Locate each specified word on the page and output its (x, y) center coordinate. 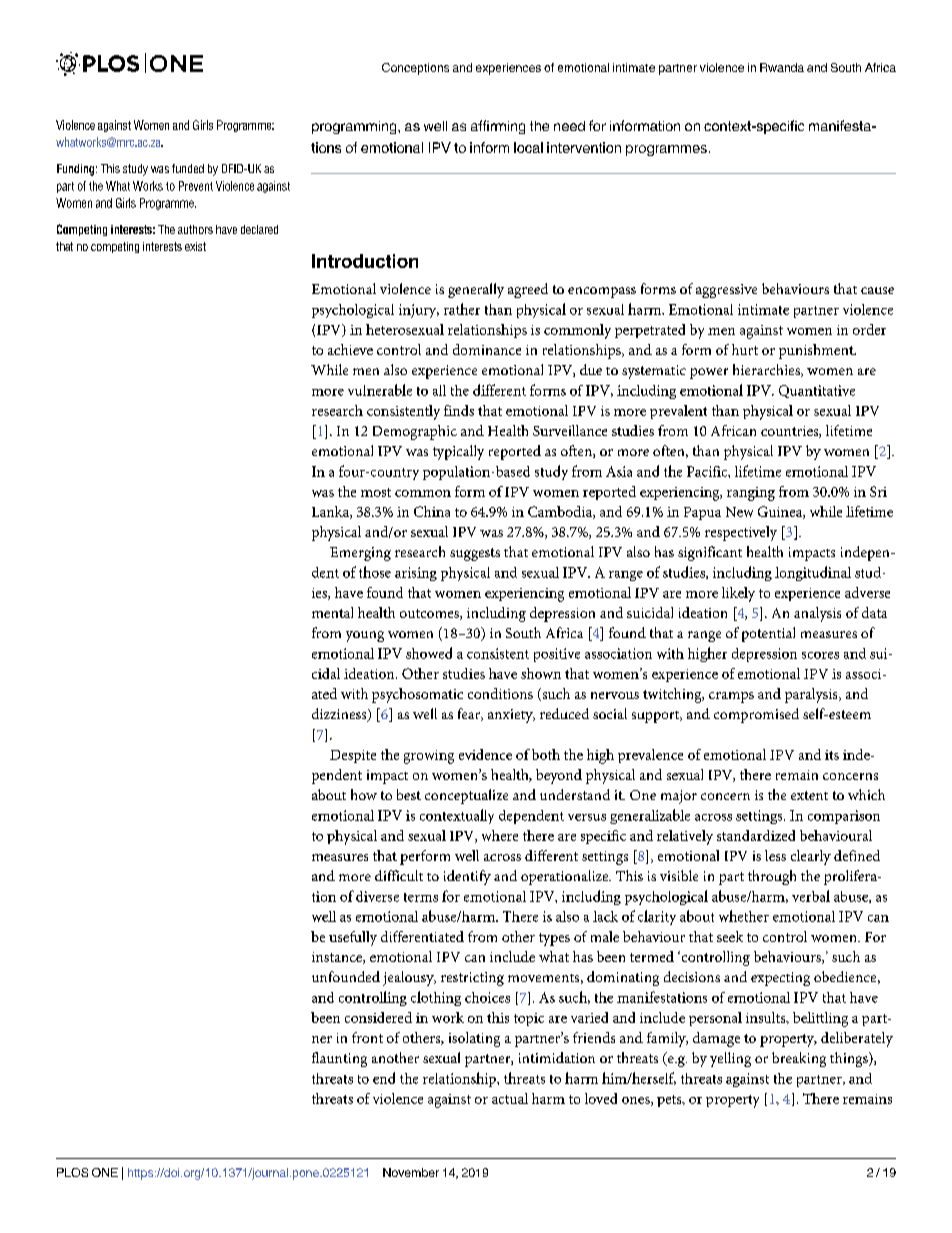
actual (510, 1098)
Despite (353, 756)
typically (458, 452)
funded (188, 168)
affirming (498, 127)
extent (809, 795)
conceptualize (466, 796)
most (376, 492)
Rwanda (782, 67)
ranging (751, 494)
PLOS (72, 1172)
